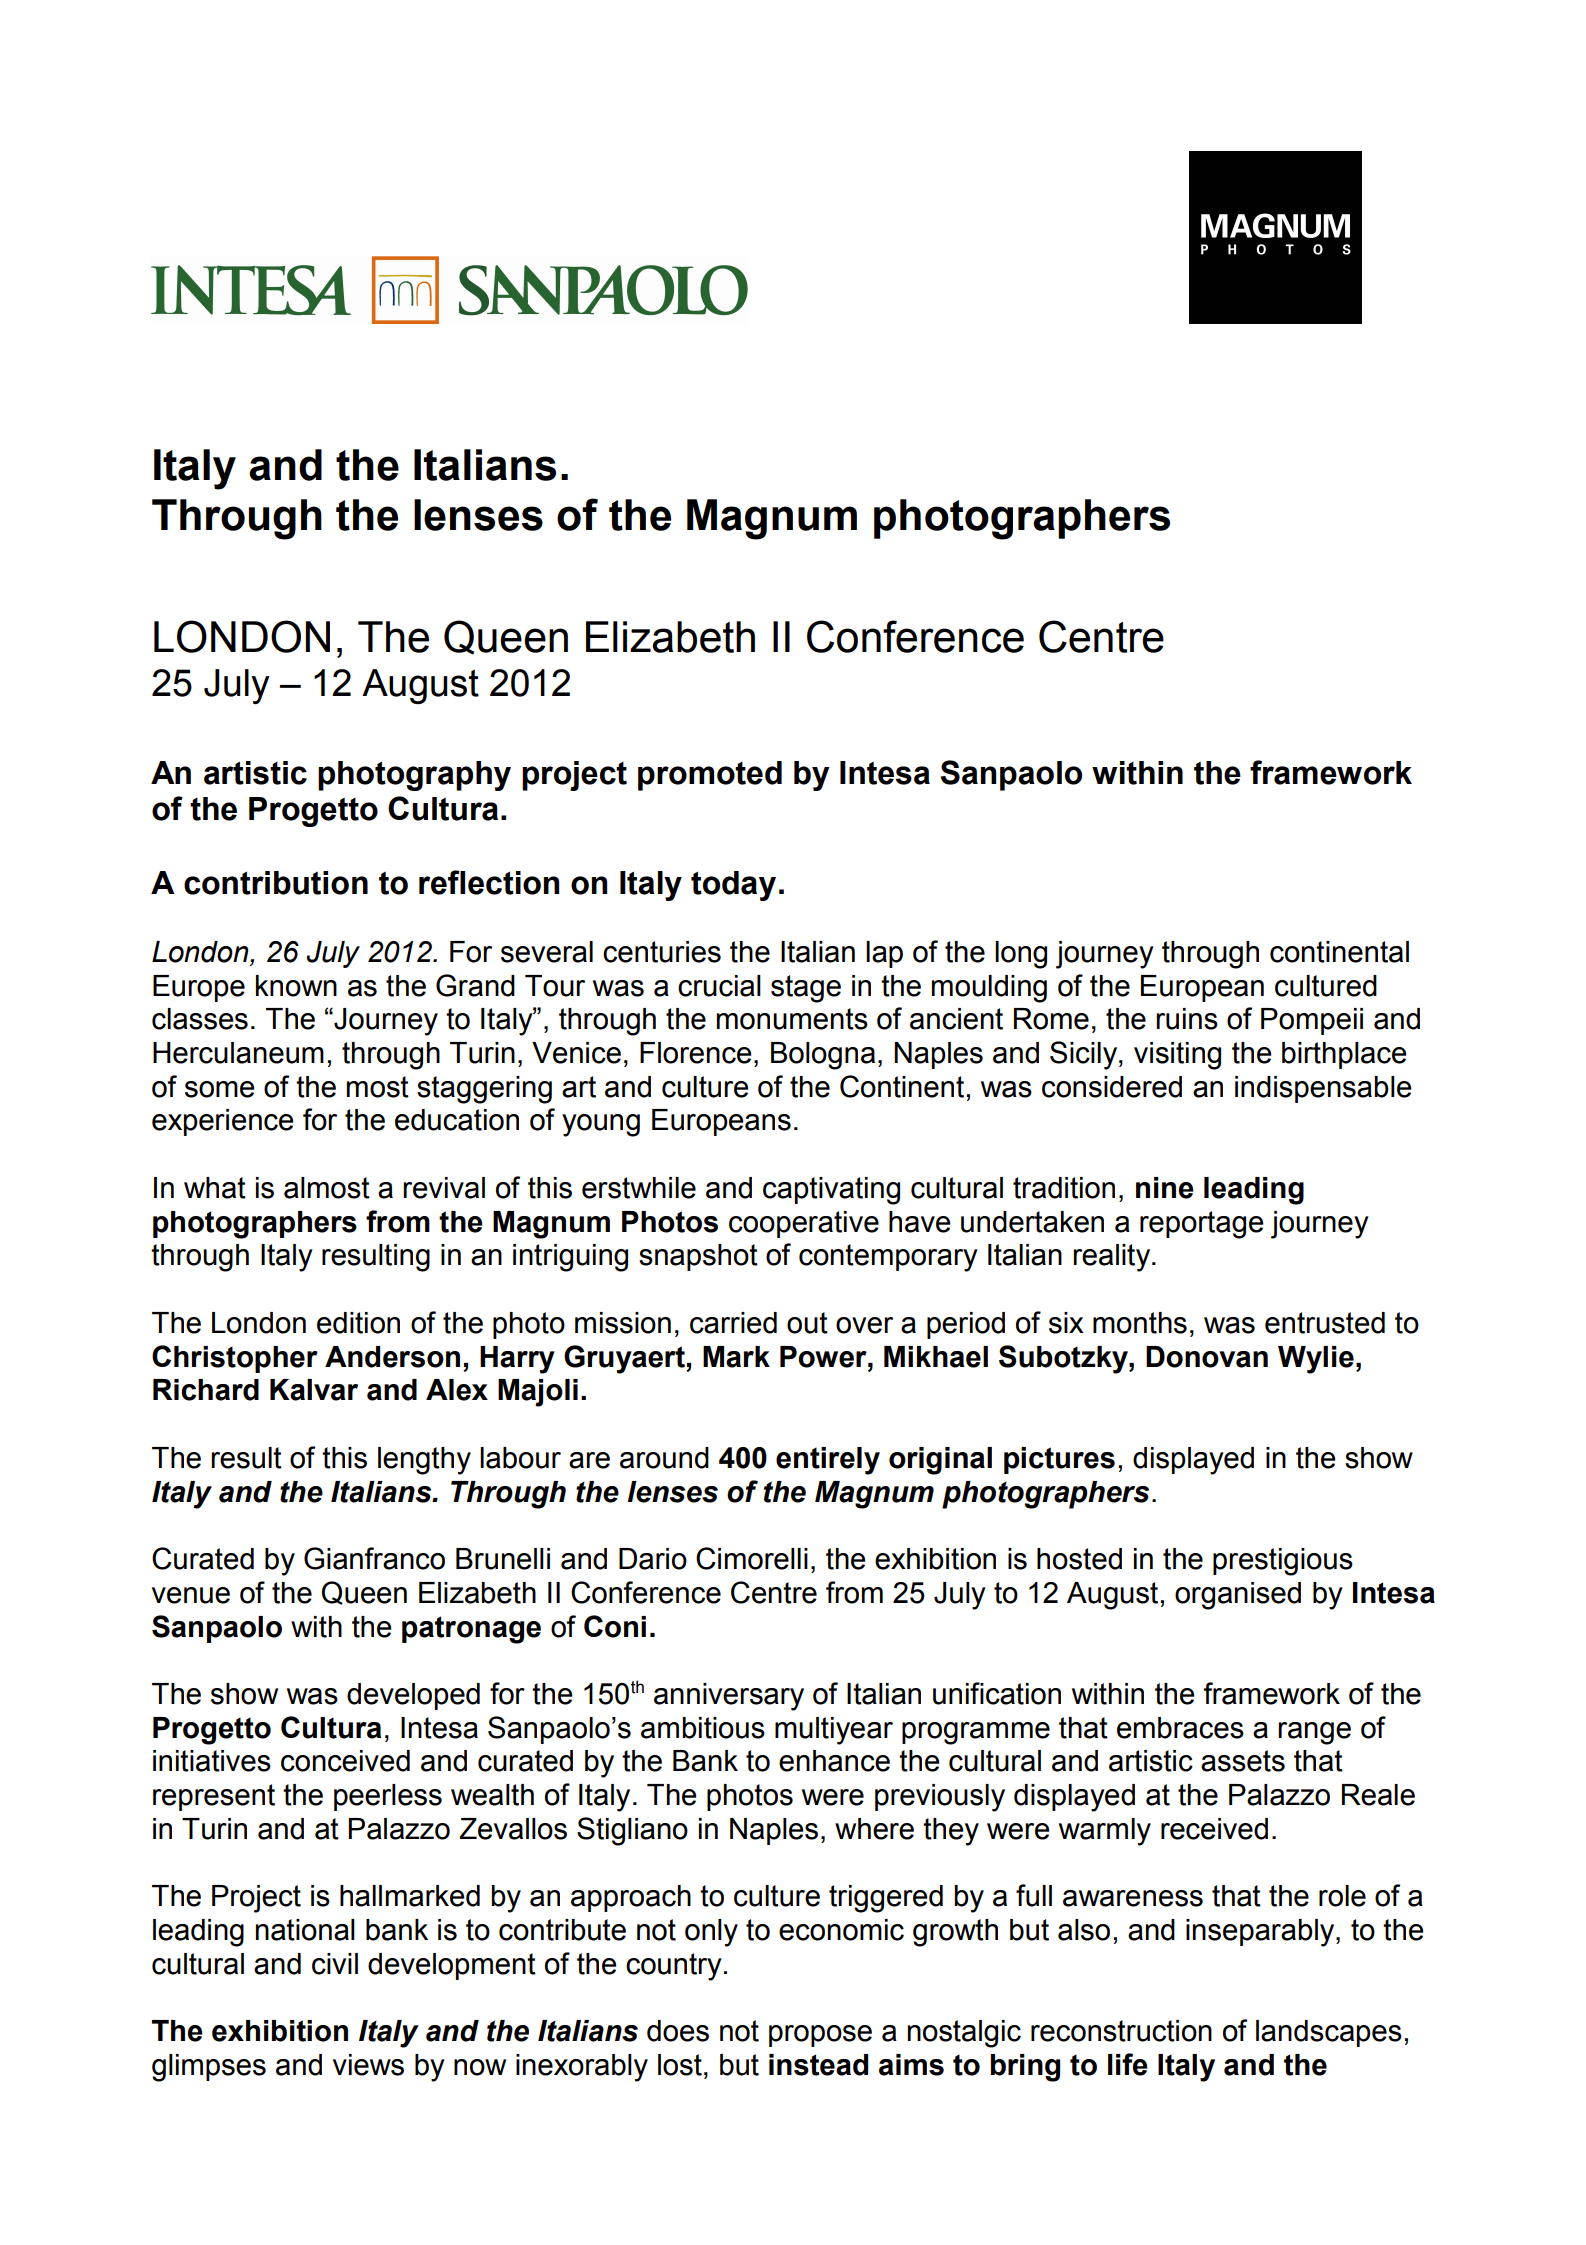  Describe the element at coordinates (729, 1697) in the image. I see `anniversary` at that location.
